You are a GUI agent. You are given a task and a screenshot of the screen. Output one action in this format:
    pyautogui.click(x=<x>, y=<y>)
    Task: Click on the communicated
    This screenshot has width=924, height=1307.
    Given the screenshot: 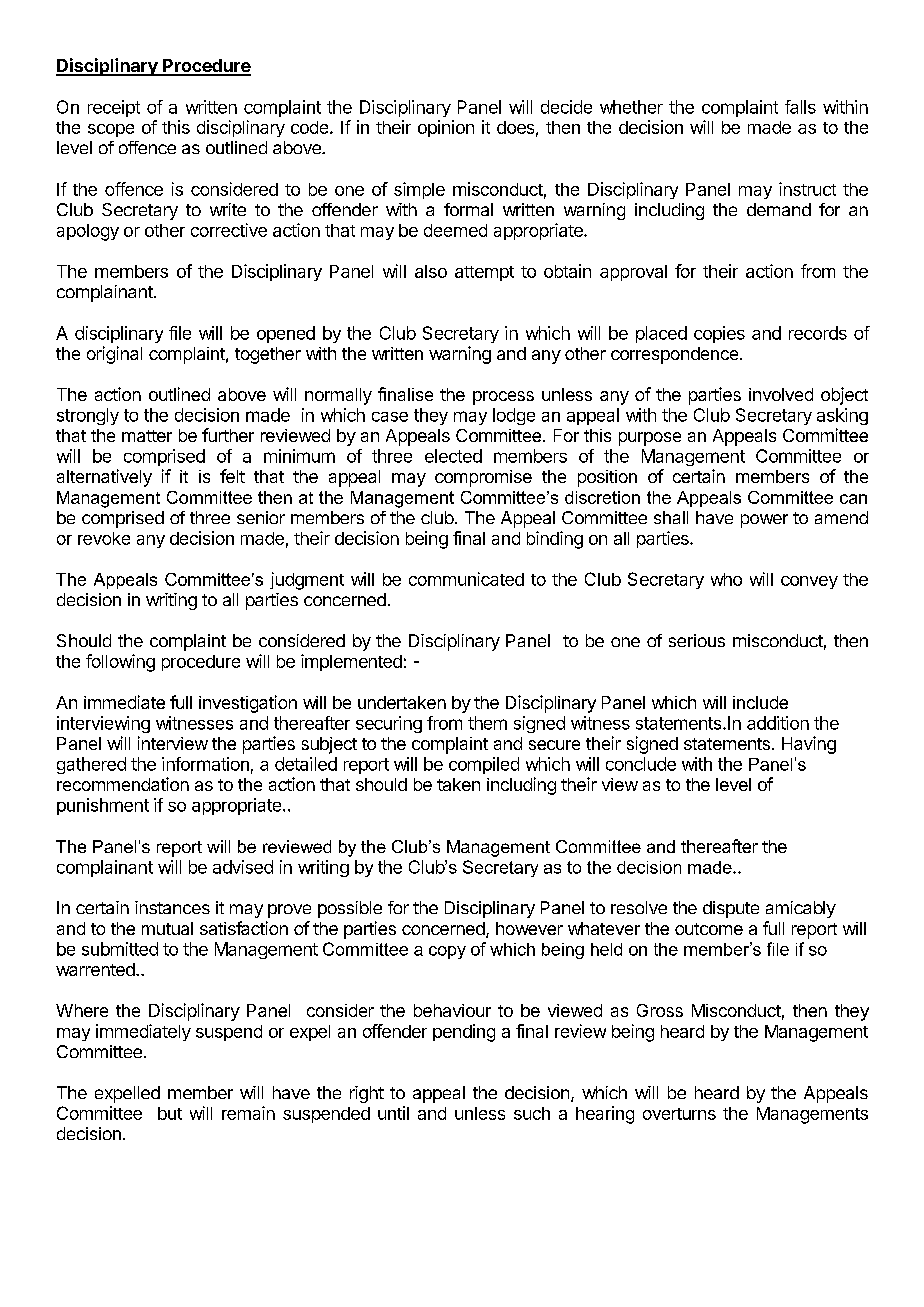 What is the action you would take?
    pyautogui.click(x=466, y=579)
